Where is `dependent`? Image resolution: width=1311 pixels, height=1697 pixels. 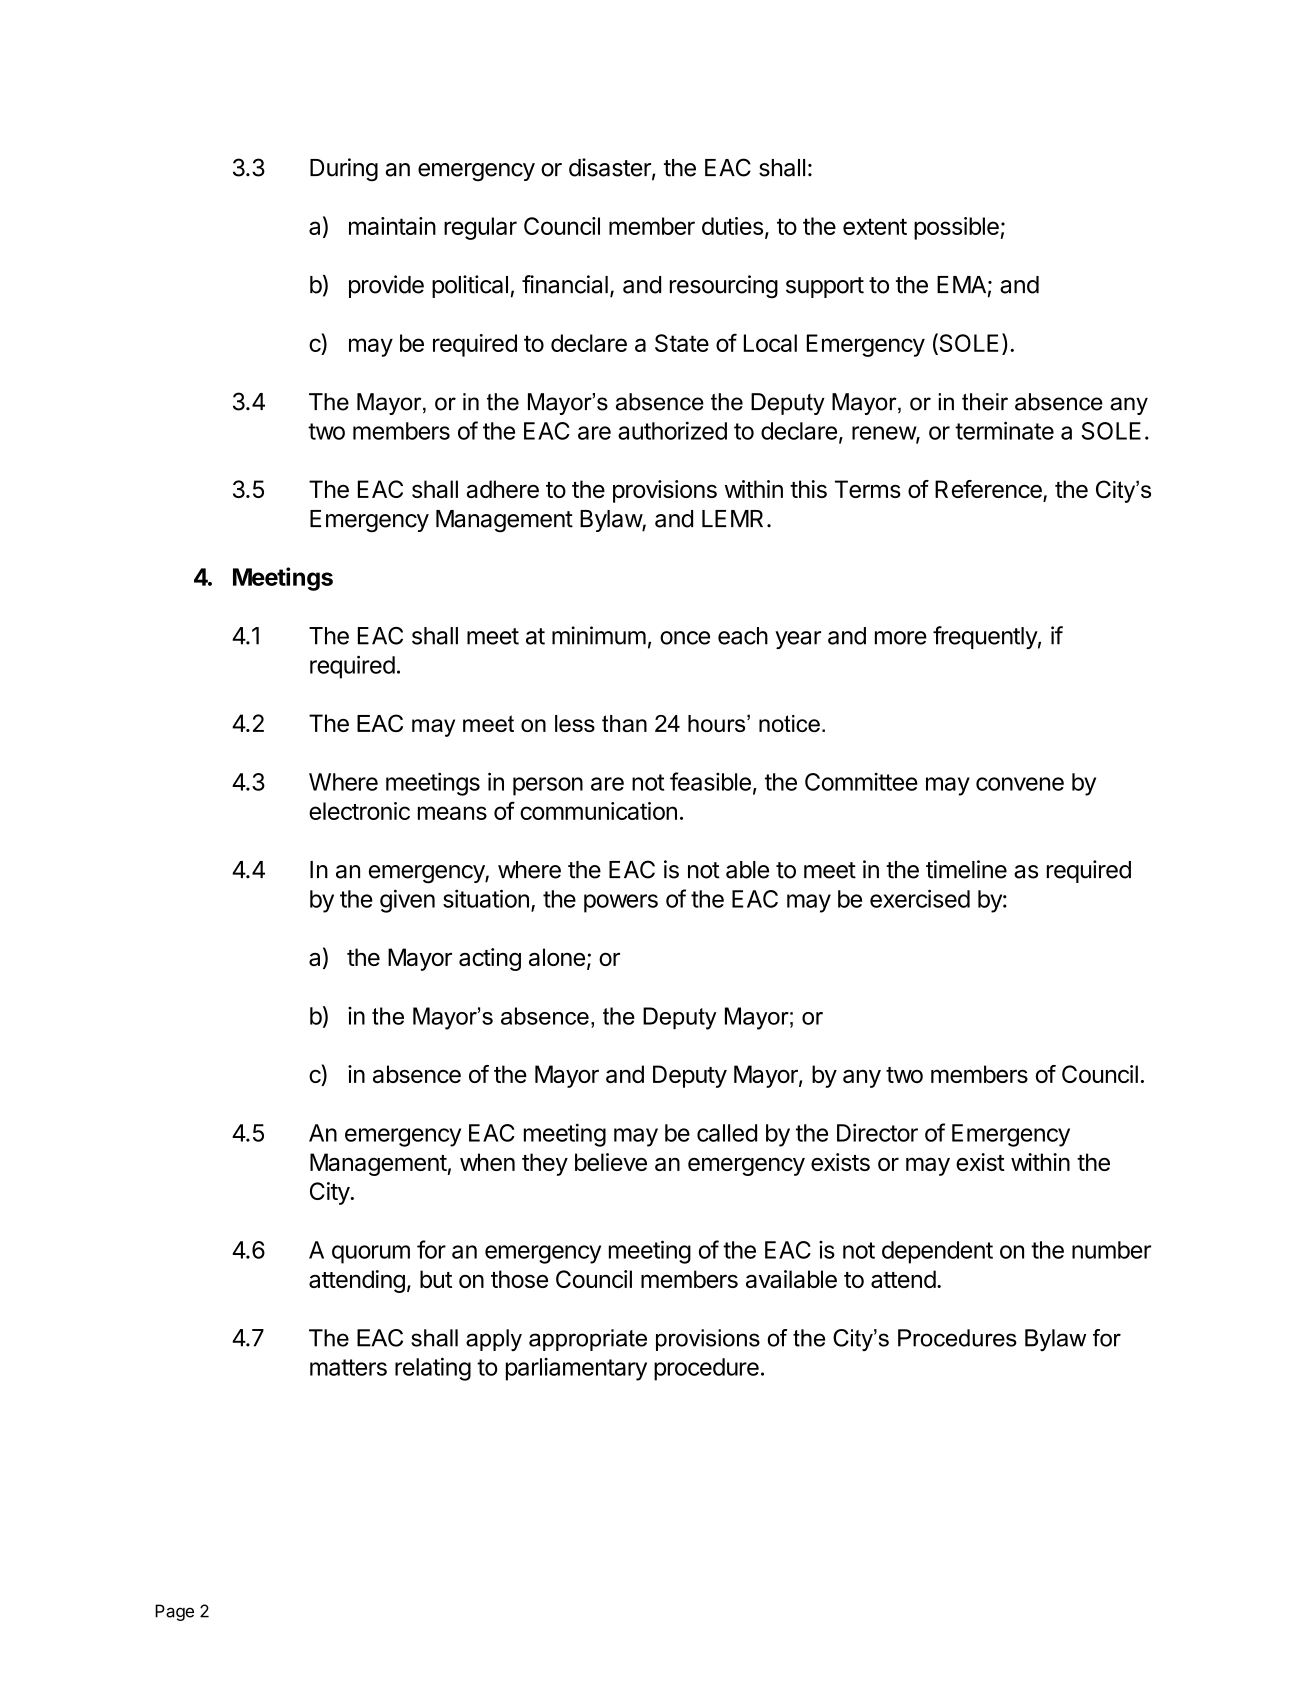
dependent is located at coordinates (937, 1252).
